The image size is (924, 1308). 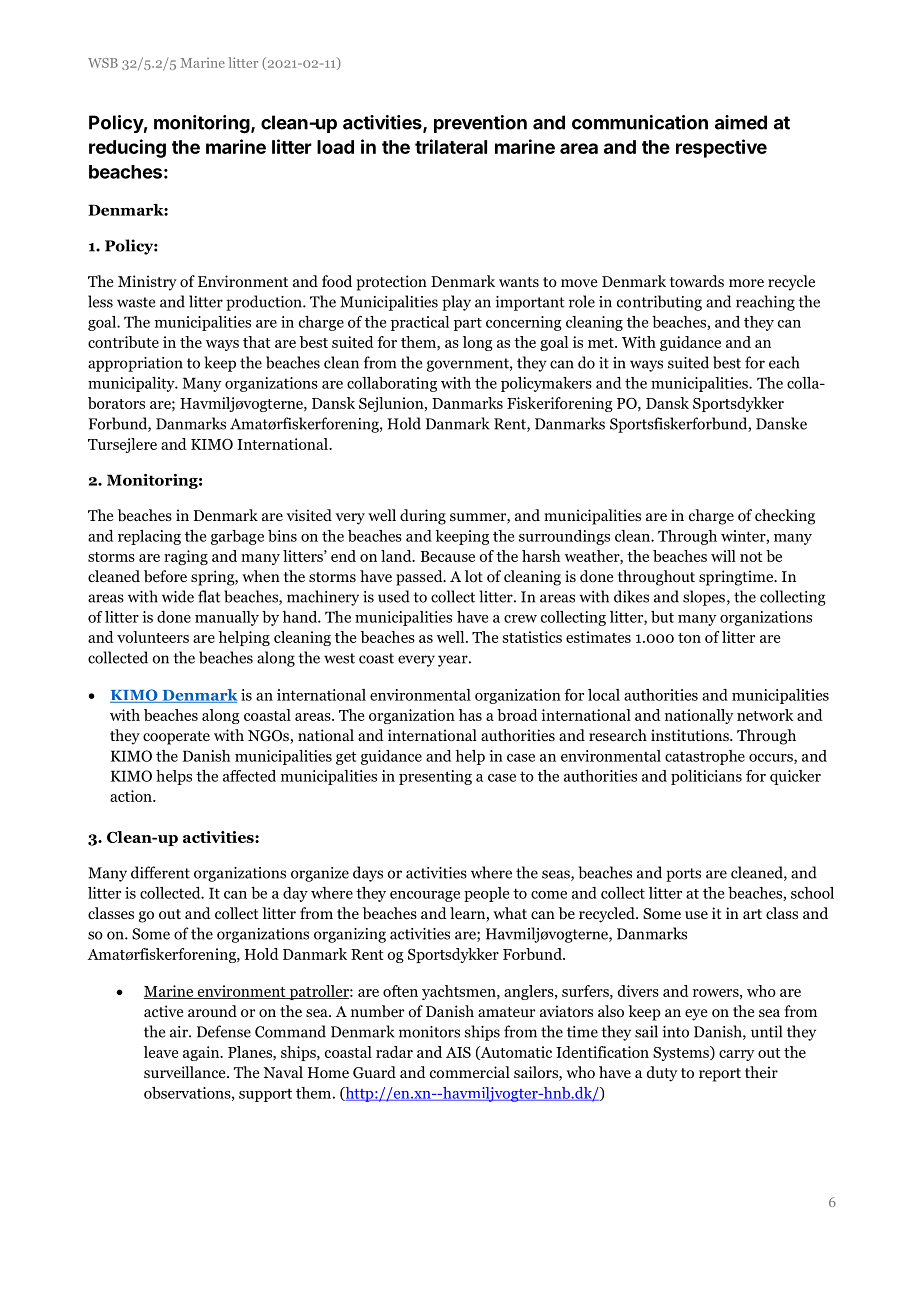 I want to click on prevention, so click(x=480, y=124).
